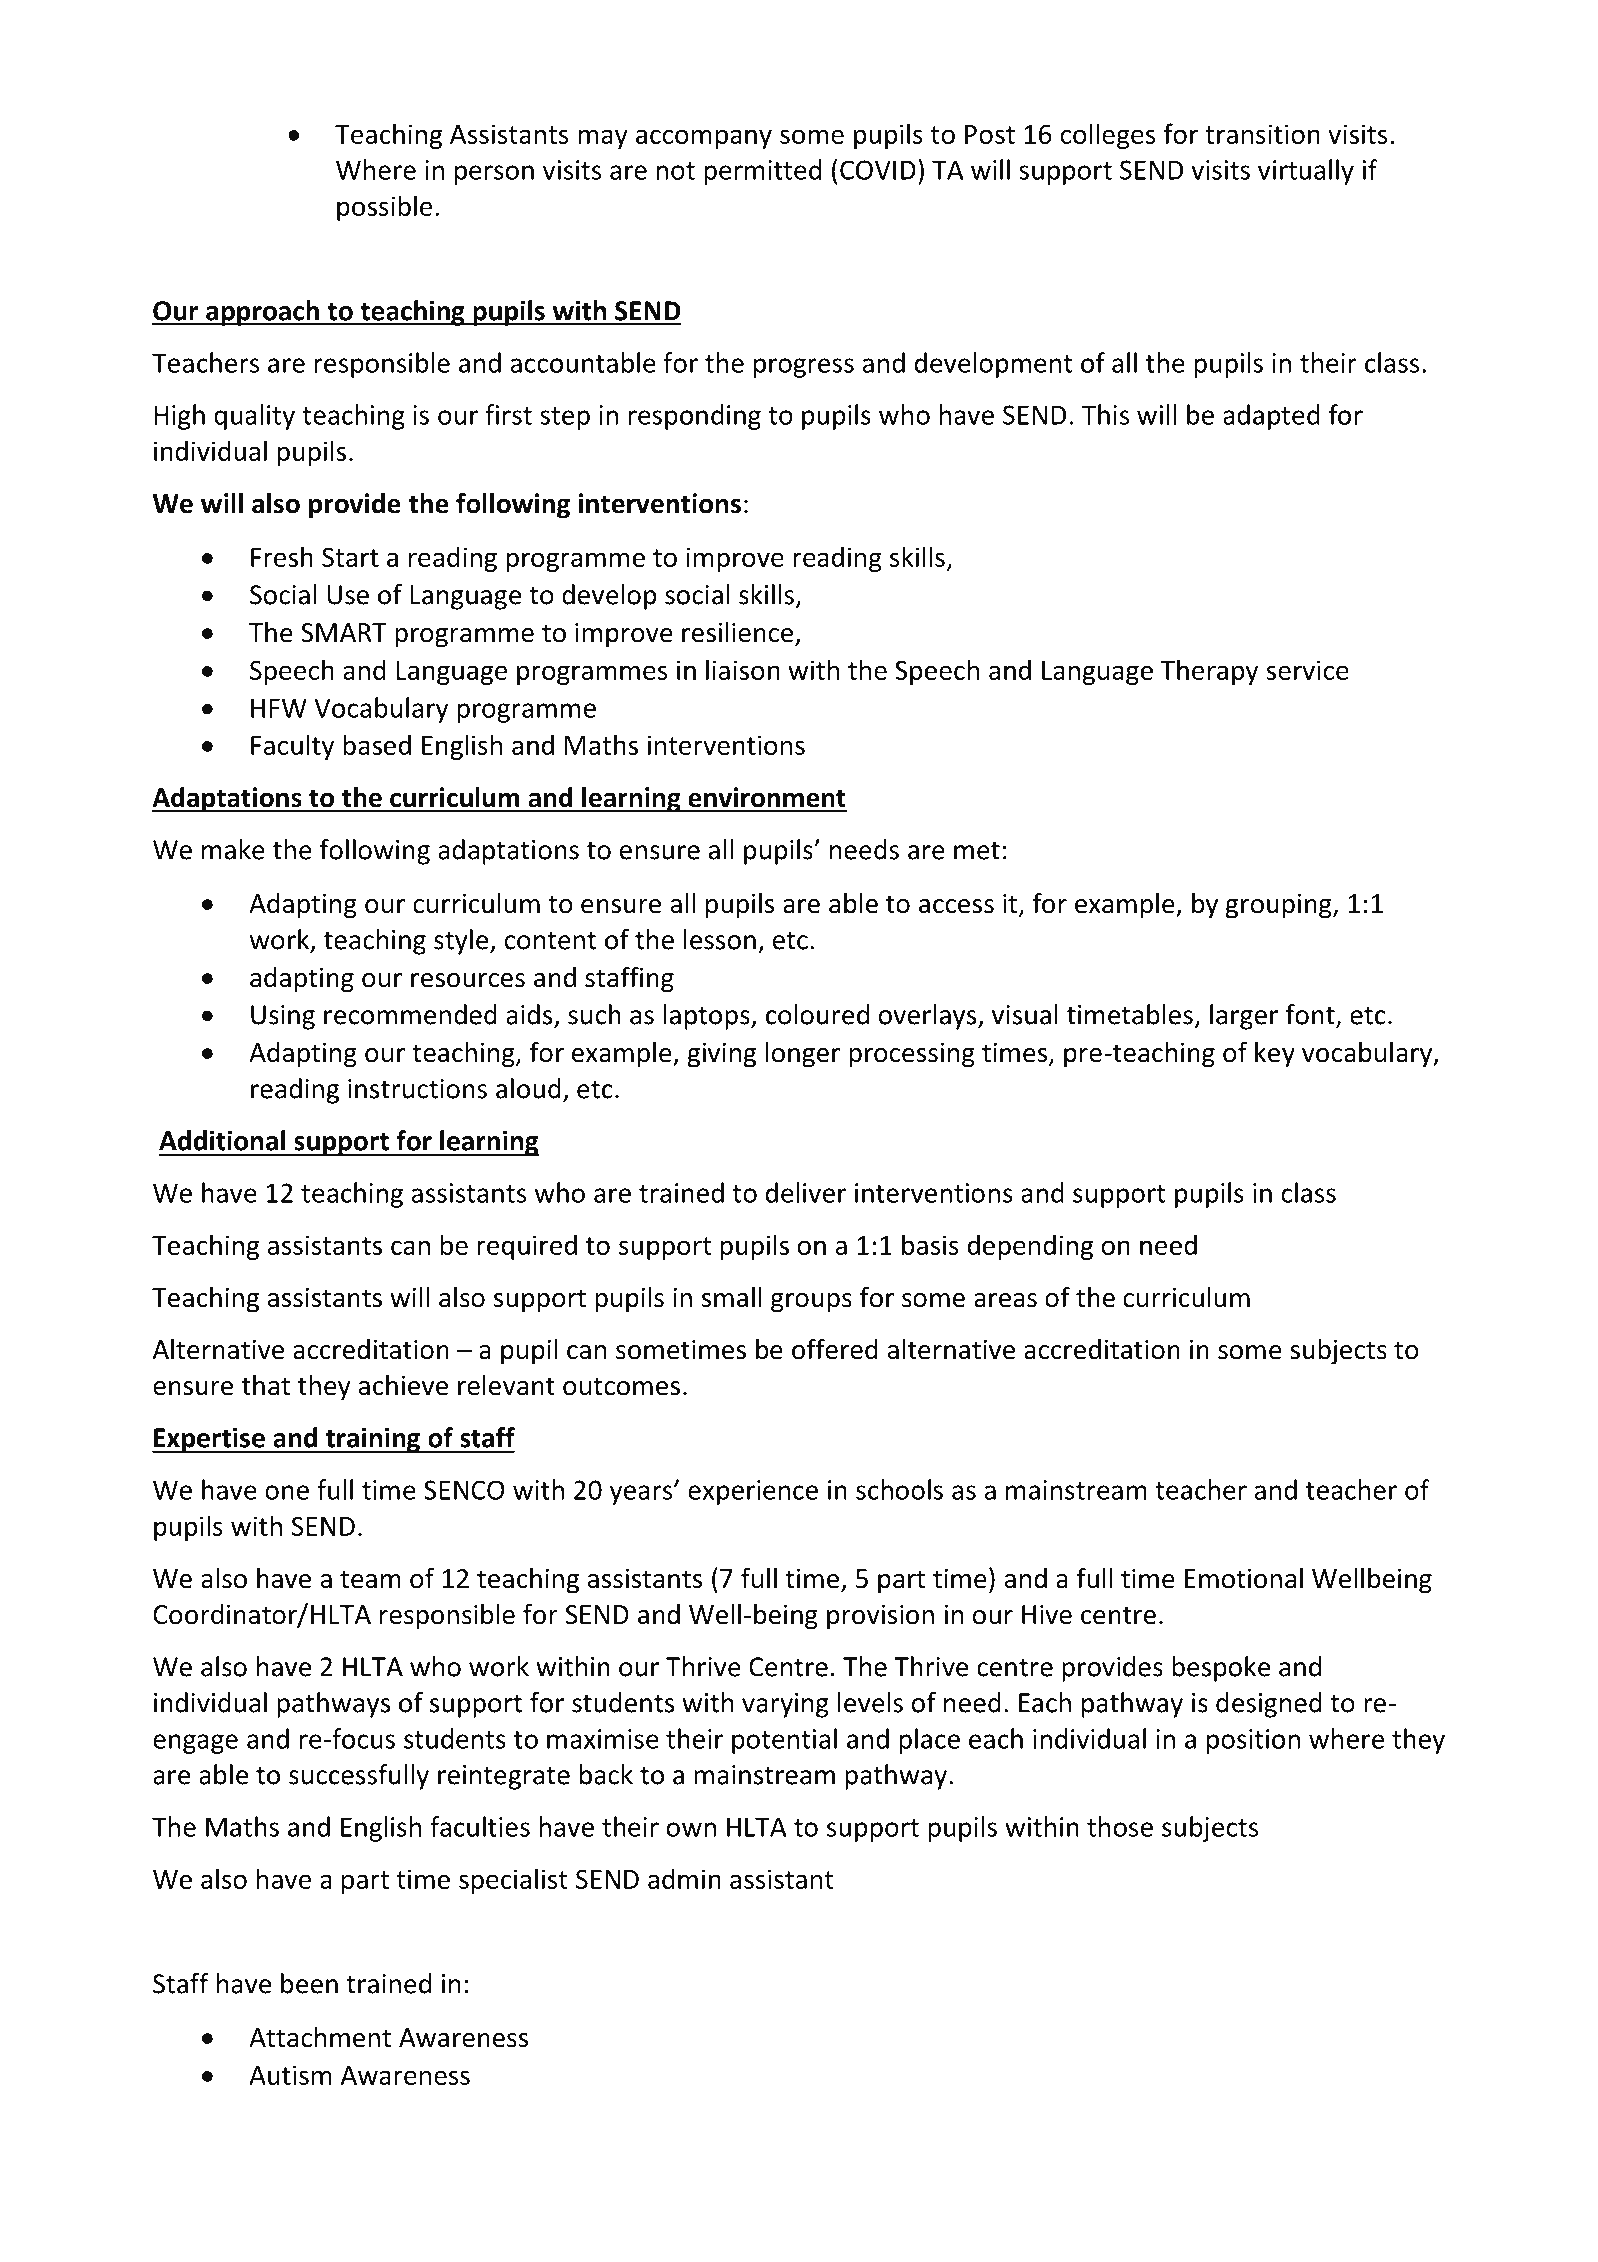 This screenshot has height=2262, width=1598. Describe the element at coordinates (1244, 1578) in the screenshot. I see `Emotional` at that location.
